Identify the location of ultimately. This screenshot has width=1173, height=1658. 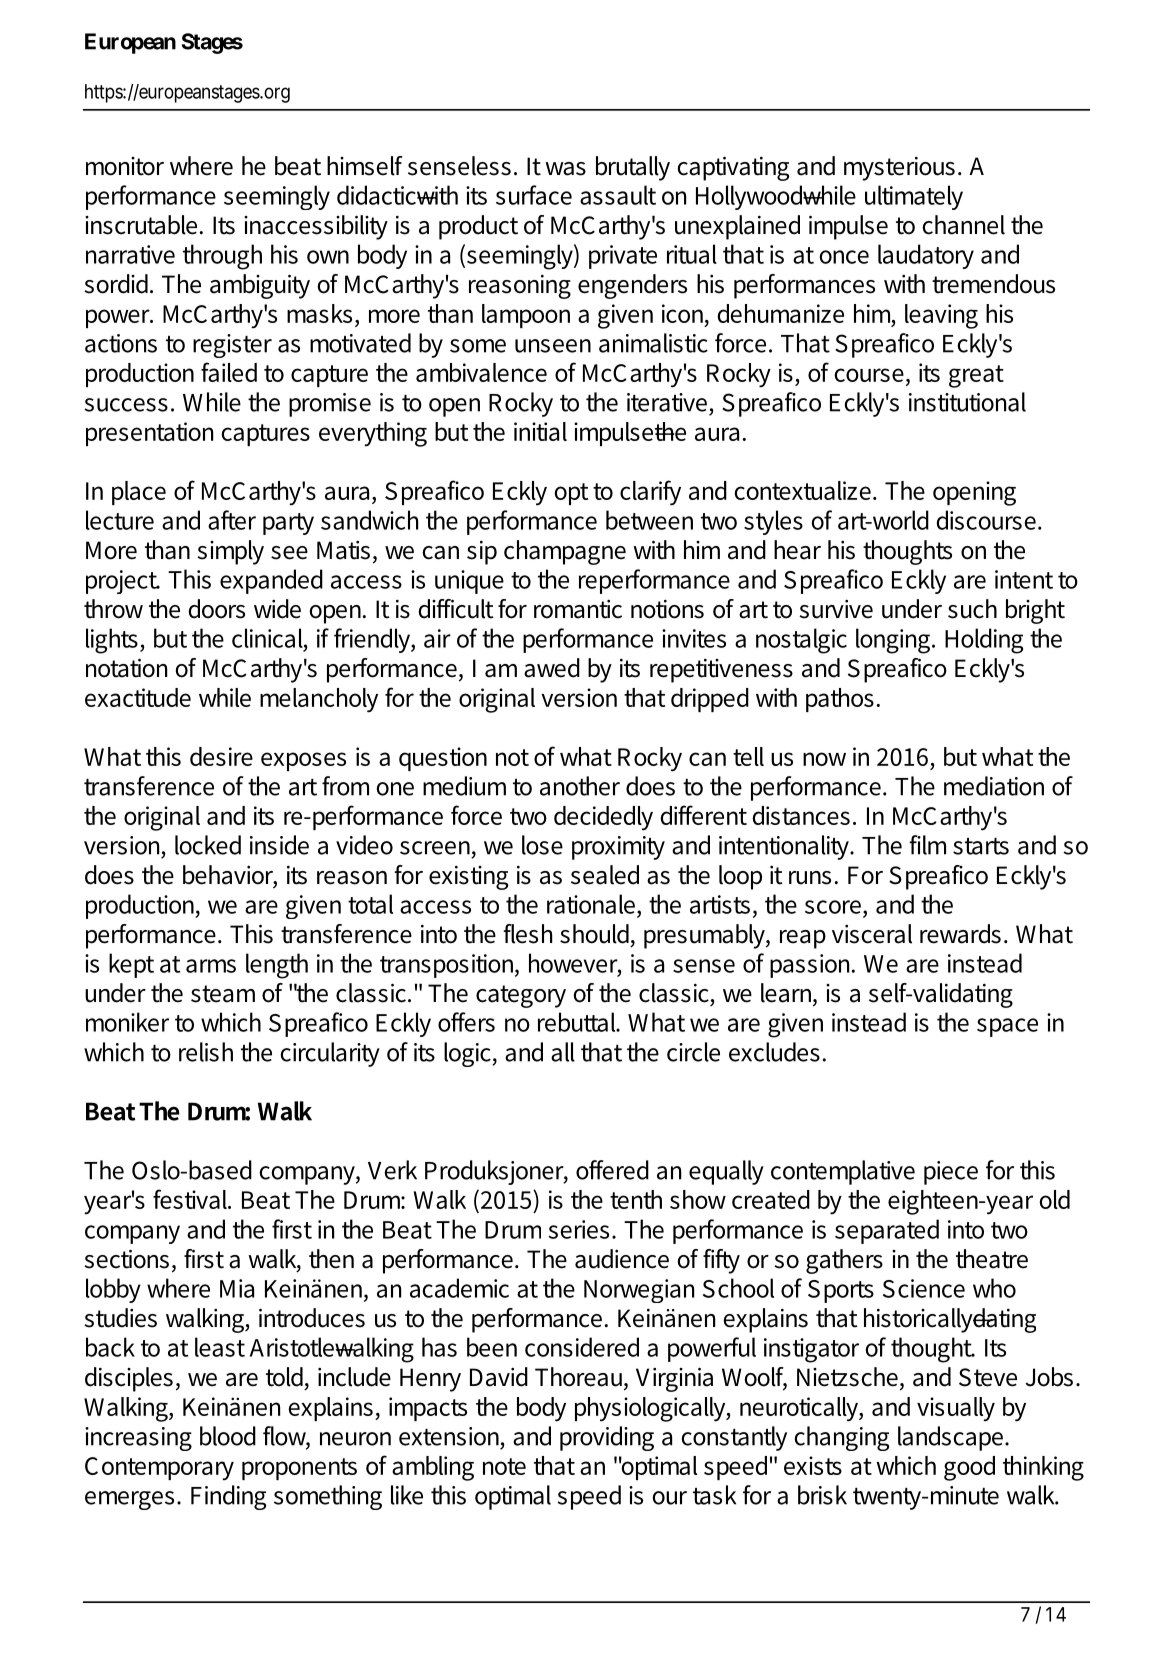
(914, 197).
